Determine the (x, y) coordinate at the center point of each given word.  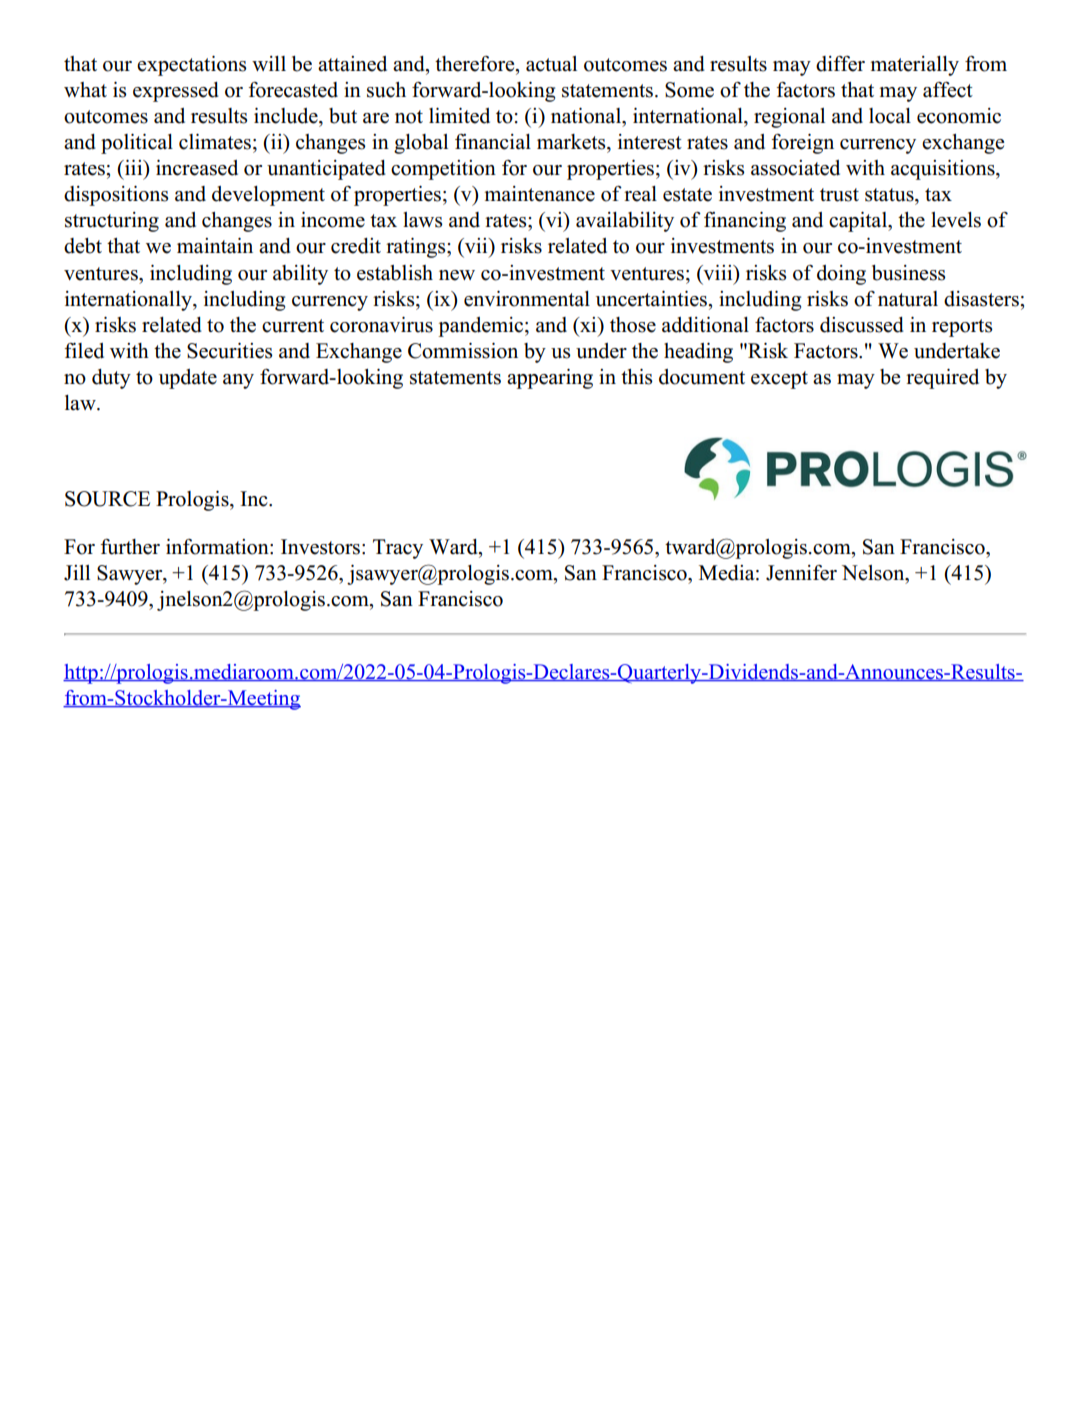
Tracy (398, 549)
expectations (191, 66)
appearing (550, 379)
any (238, 381)
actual (551, 64)
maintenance (539, 194)
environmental (527, 299)
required (942, 379)
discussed (862, 325)
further (130, 547)
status (890, 195)
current (293, 326)
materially (914, 66)
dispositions (116, 196)
